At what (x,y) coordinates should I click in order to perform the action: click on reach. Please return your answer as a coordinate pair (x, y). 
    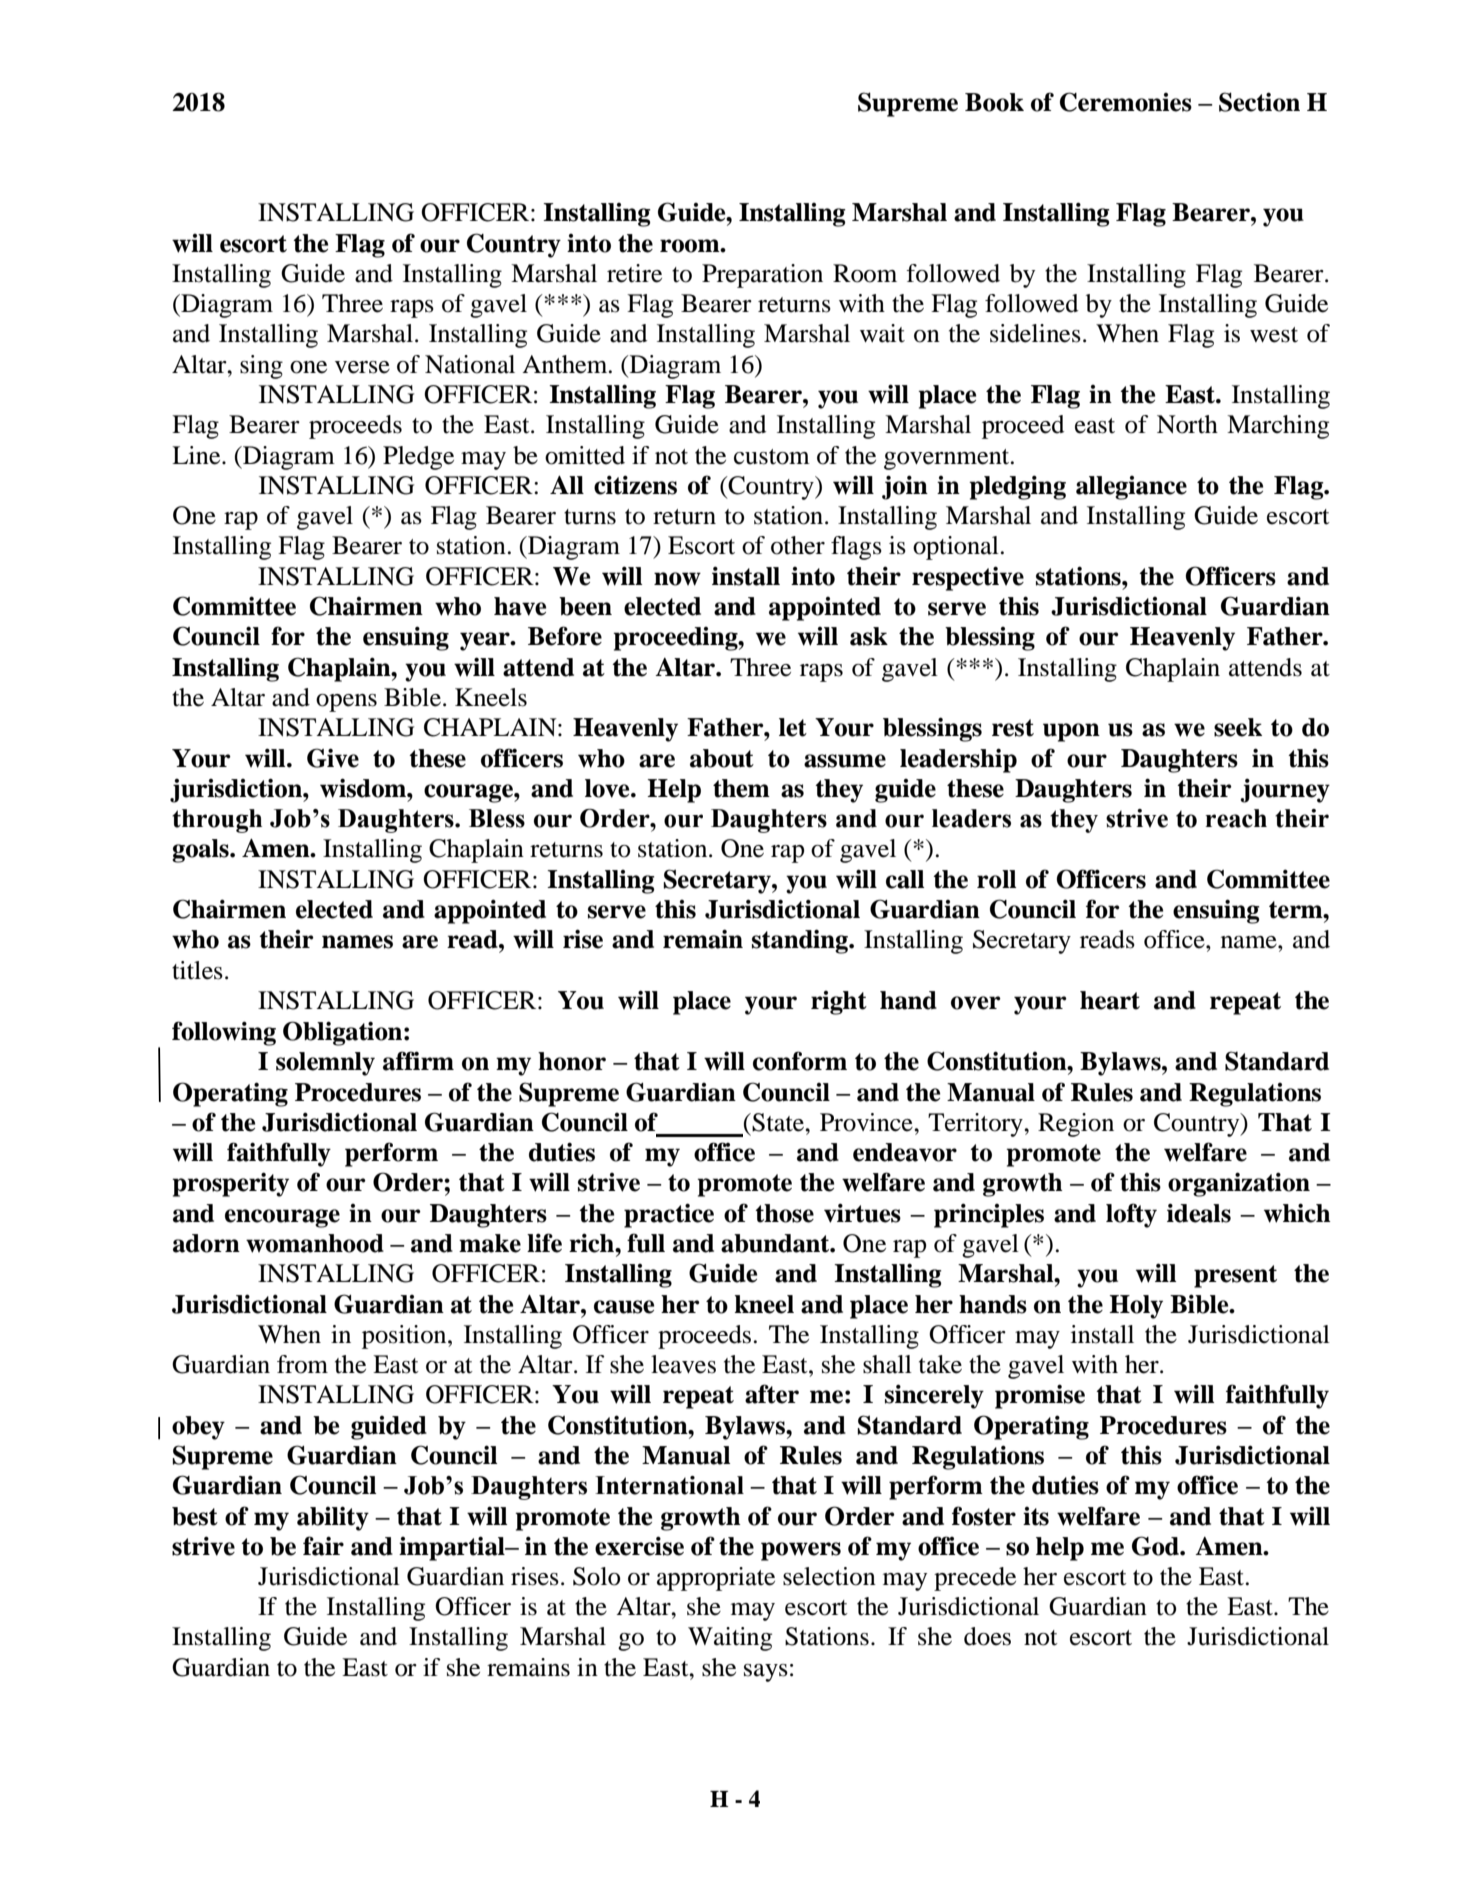
    Looking at the image, I should click on (1236, 818).
